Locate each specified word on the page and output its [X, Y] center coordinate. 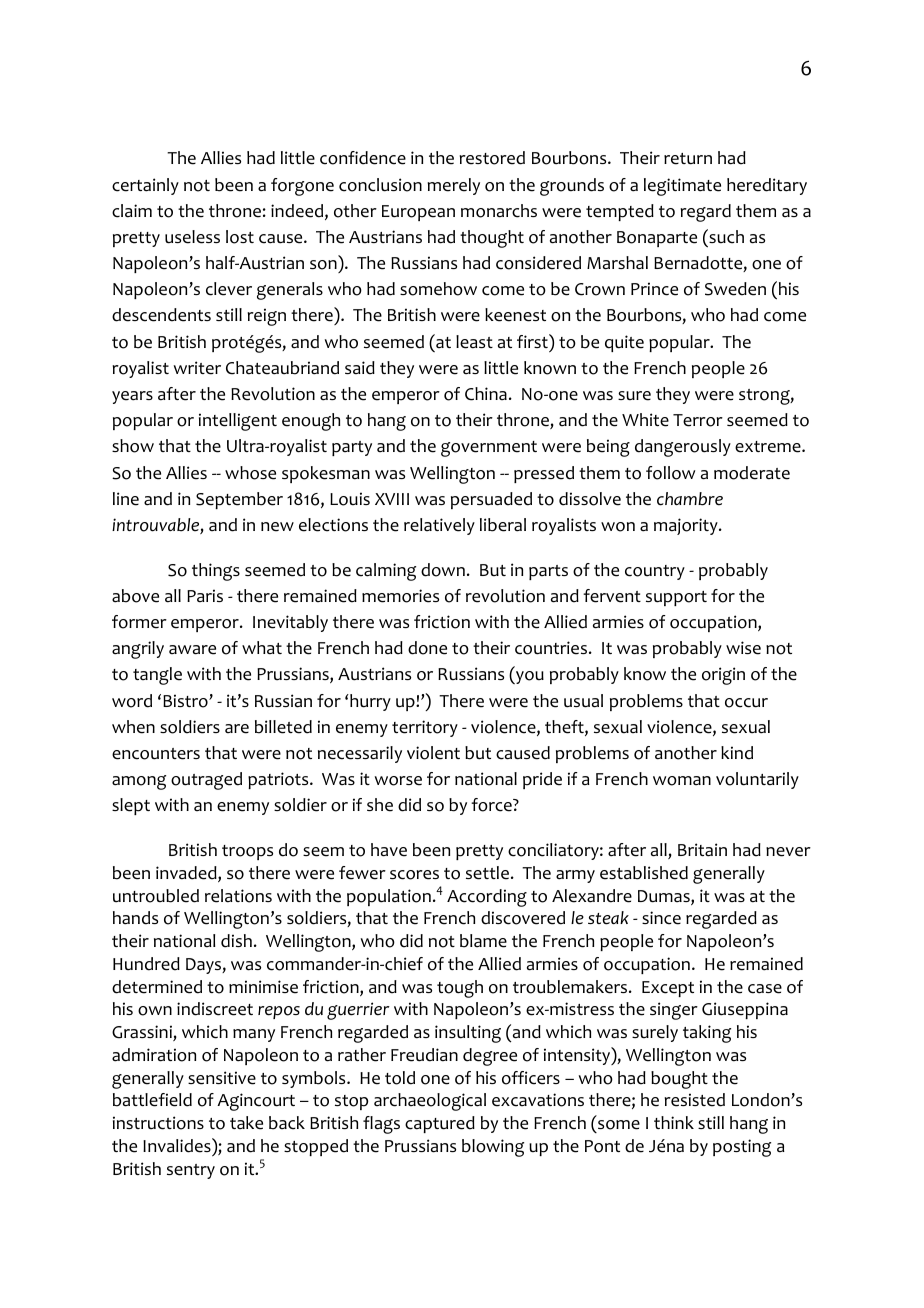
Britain [702, 850]
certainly [145, 186]
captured [440, 1124]
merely [454, 186]
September [239, 500]
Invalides [178, 1145]
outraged [206, 781]
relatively [439, 526]
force [492, 805]
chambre [690, 499]
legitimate [682, 187]
